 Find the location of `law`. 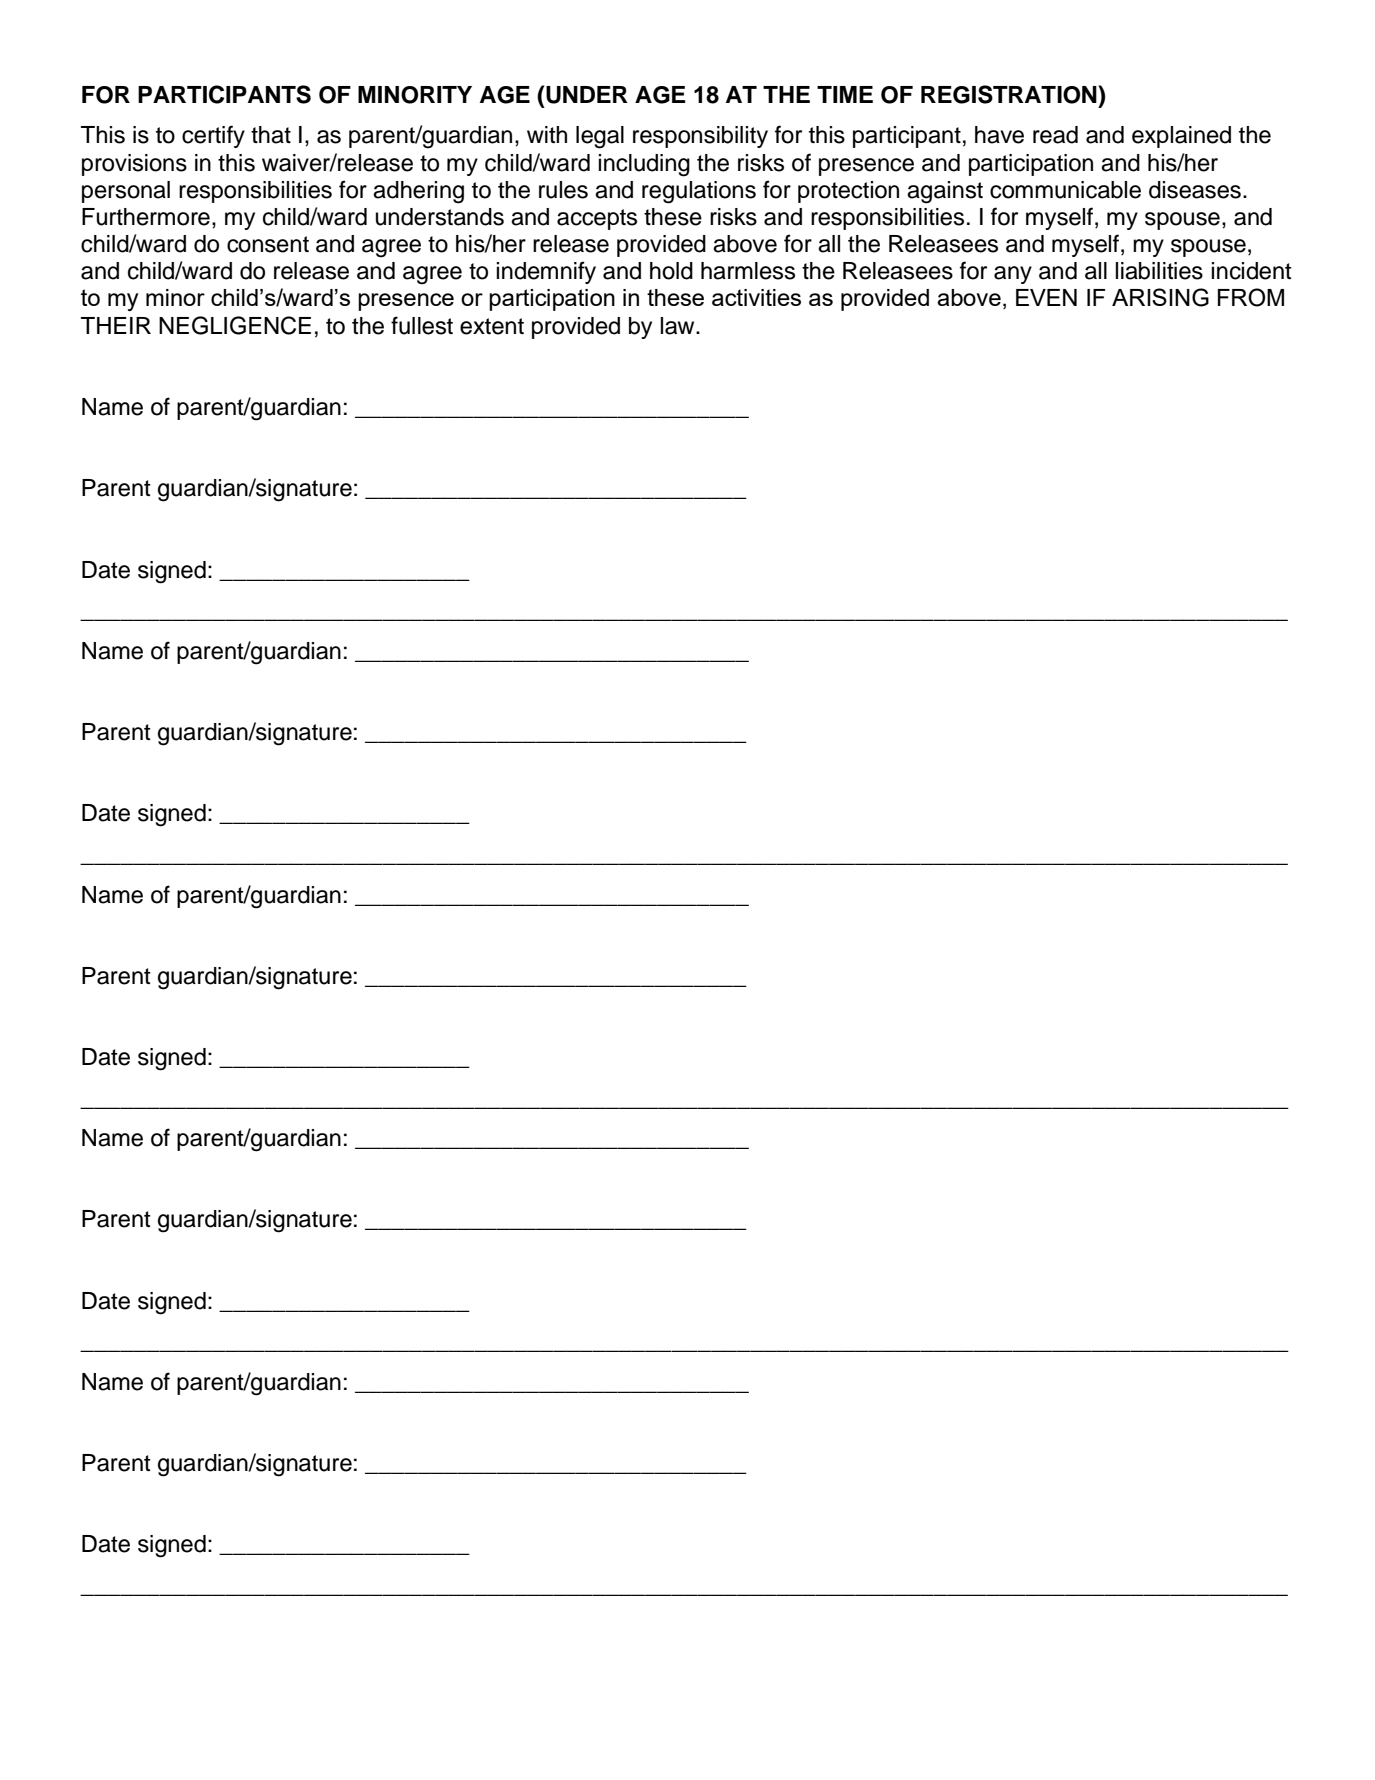

law is located at coordinates (678, 326).
